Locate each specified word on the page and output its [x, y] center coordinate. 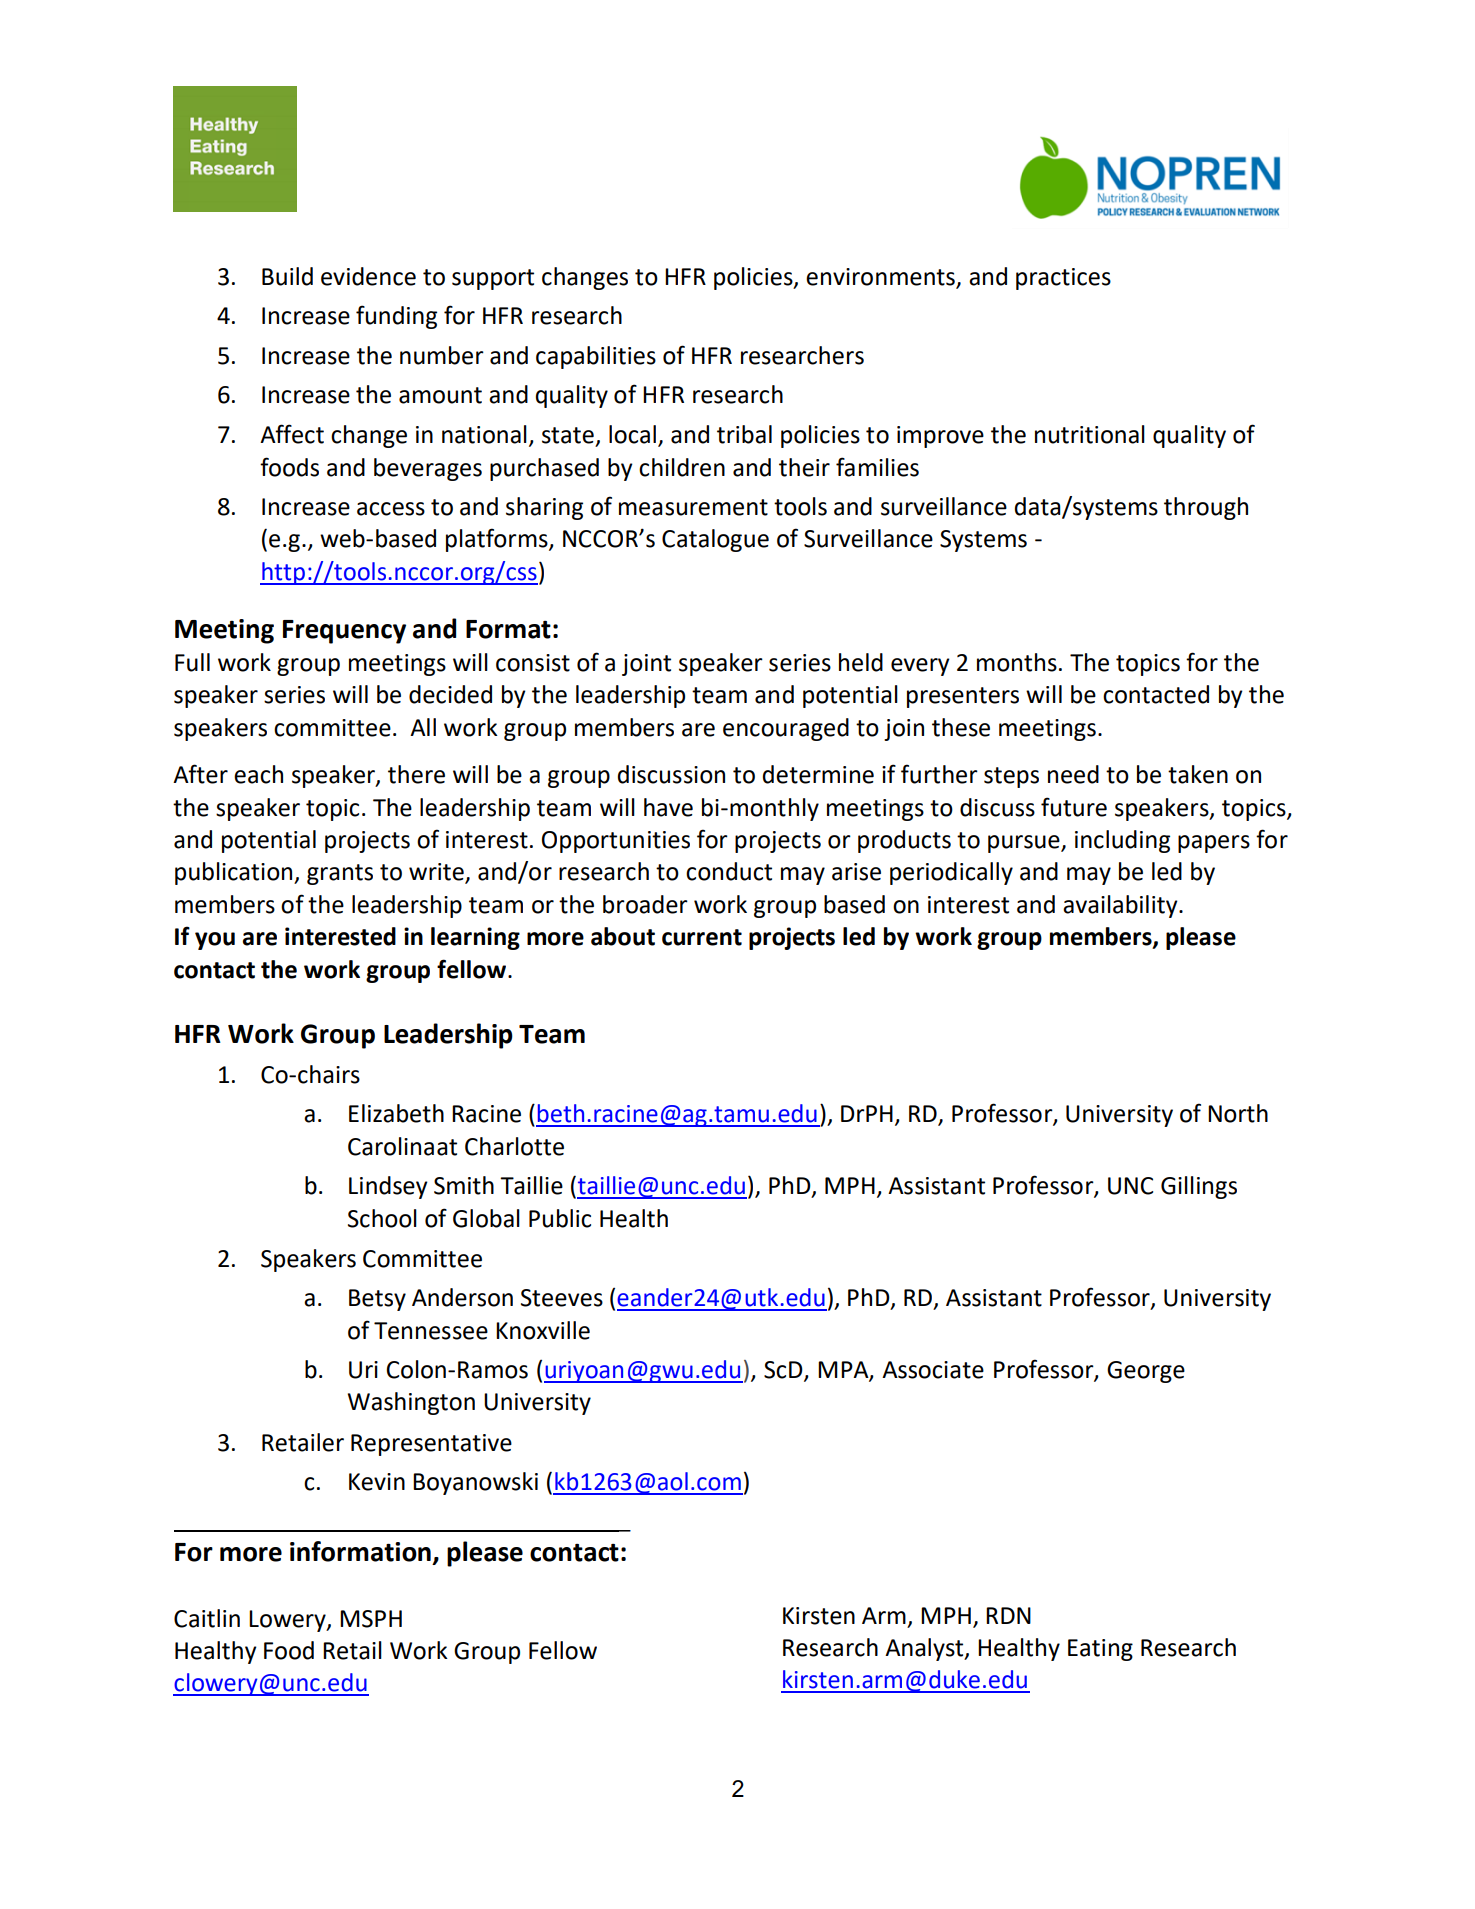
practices [1063, 279]
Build [287, 276]
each [258, 774]
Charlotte [514, 1146]
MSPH [371, 1619]
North [1238, 1113]
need [1073, 774]
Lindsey [388, 1187]
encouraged [786, 729]
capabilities [596, 357]
